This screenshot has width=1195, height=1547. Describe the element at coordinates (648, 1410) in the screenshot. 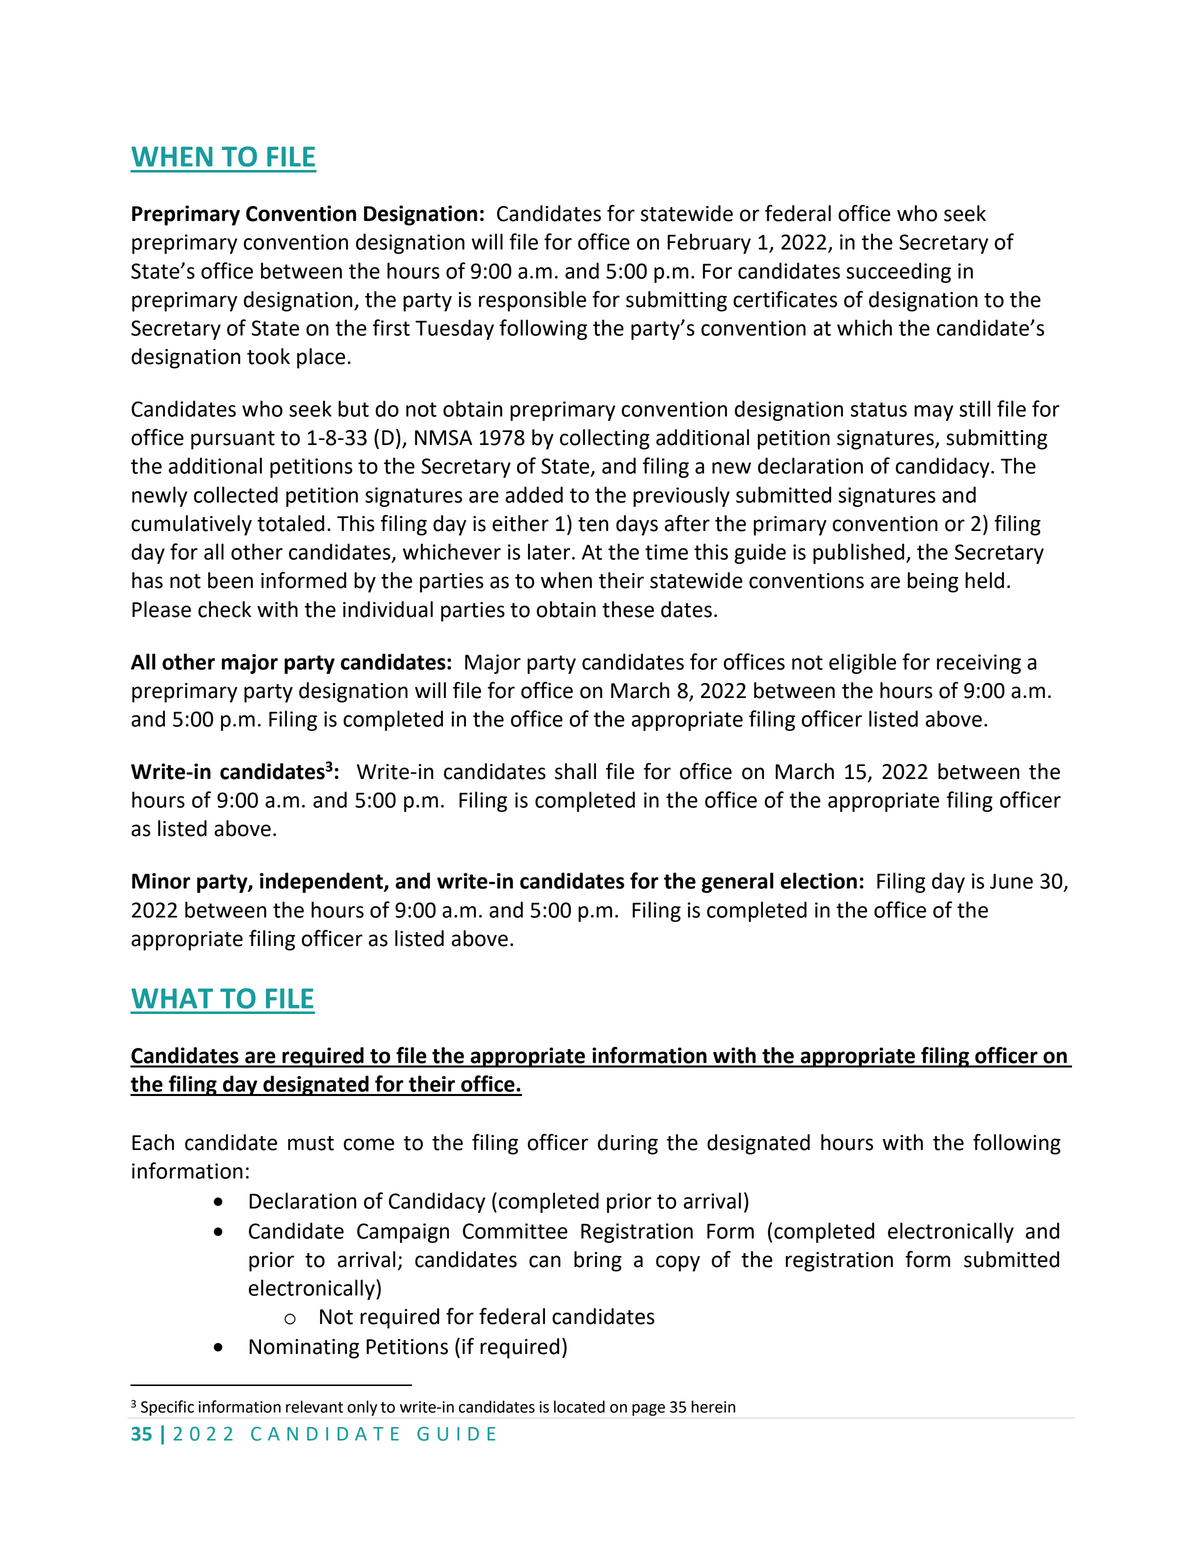

I see `page` at that location.
